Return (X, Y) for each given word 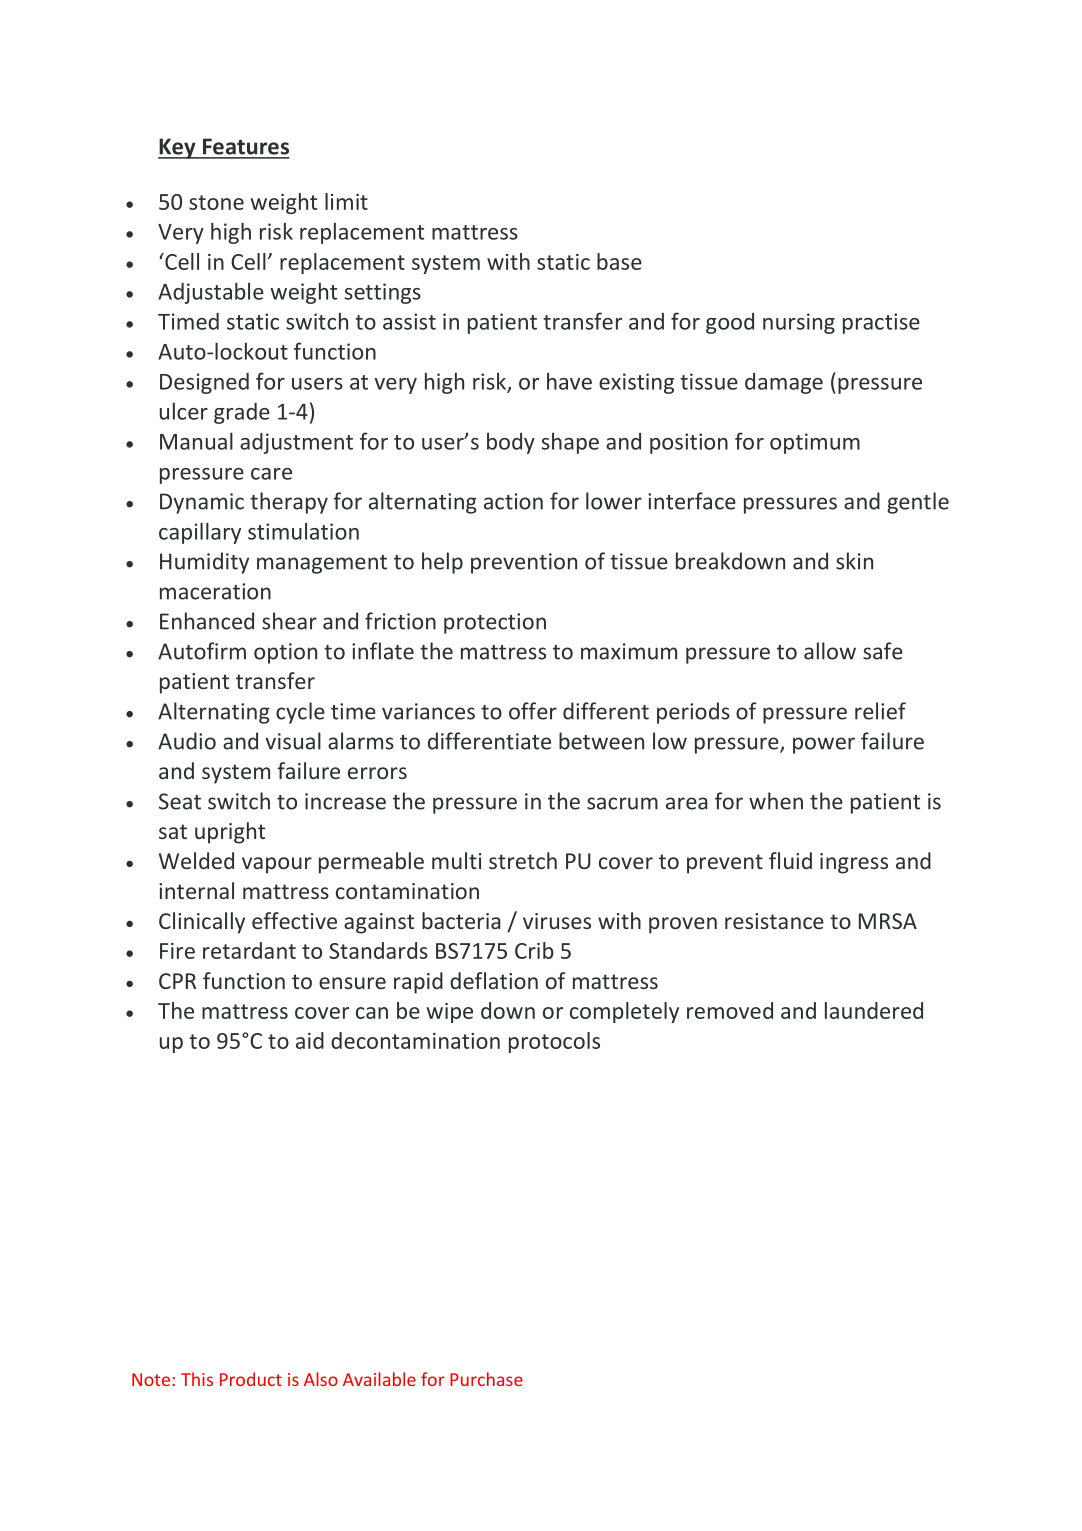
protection (495, 623)
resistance (774, 921)
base (619, 261)
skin (854, 561)
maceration (215, 591)
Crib (534, 950)
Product (251, 1379)
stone (216, 202)
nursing (799, 323)
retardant (249, 950)
